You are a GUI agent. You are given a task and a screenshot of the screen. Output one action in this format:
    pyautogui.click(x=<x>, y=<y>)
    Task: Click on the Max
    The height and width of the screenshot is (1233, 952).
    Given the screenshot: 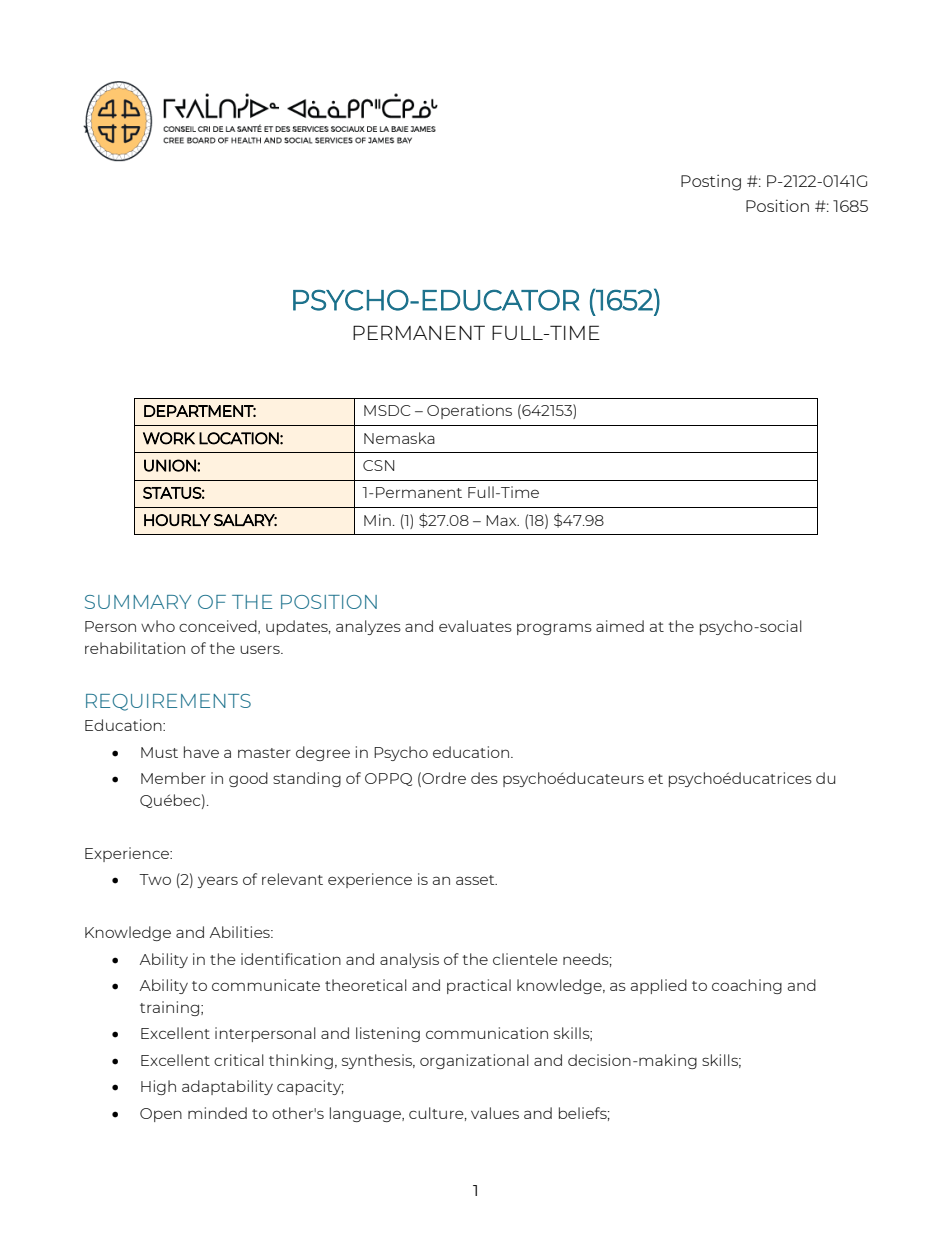 What is the action you would take?
    pyautogui.click(x=502, y=520)
